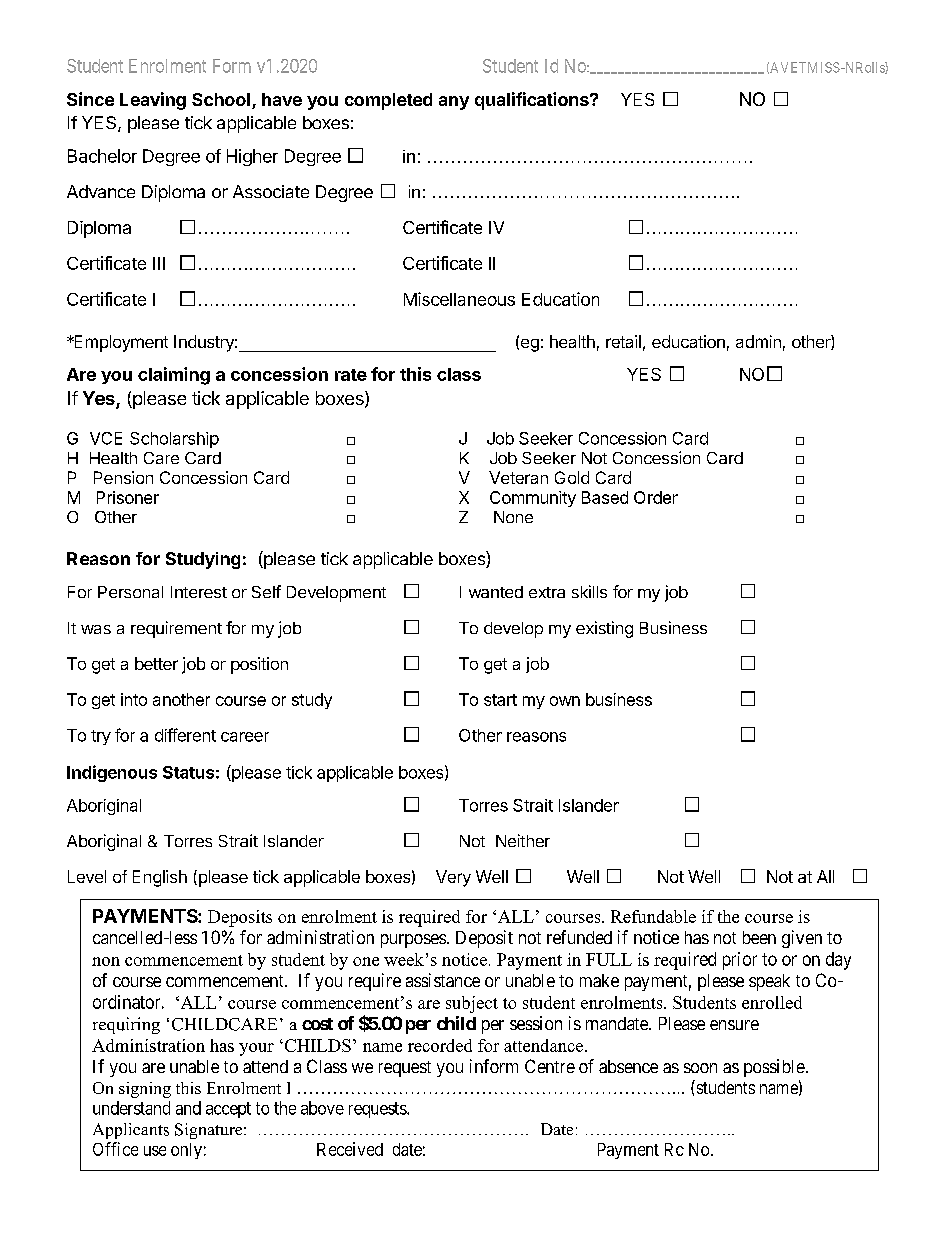  I want to click on qualifications, so click(533, 101).
